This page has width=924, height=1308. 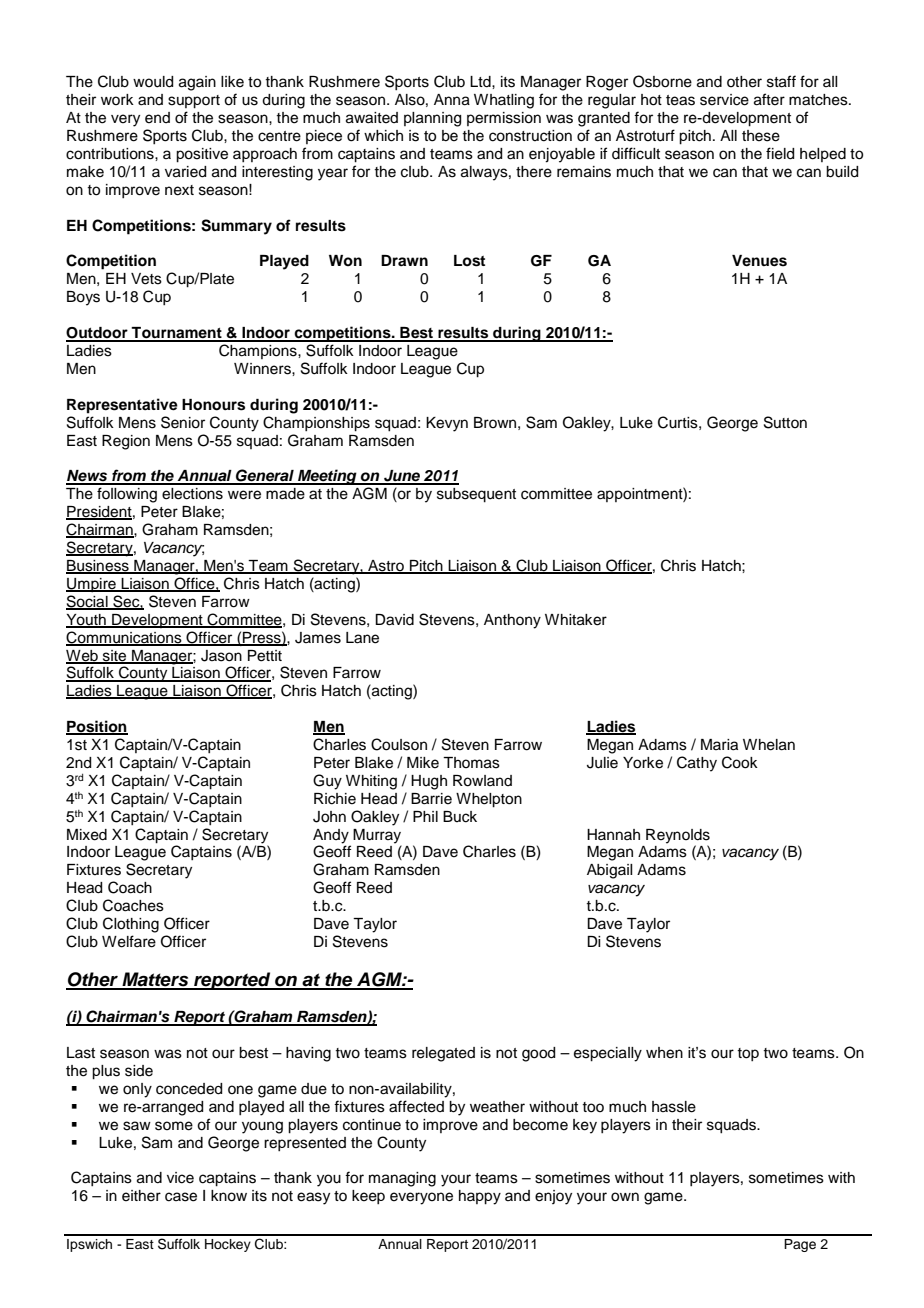 I want to click on happy, so click(x=480, y=1197).
